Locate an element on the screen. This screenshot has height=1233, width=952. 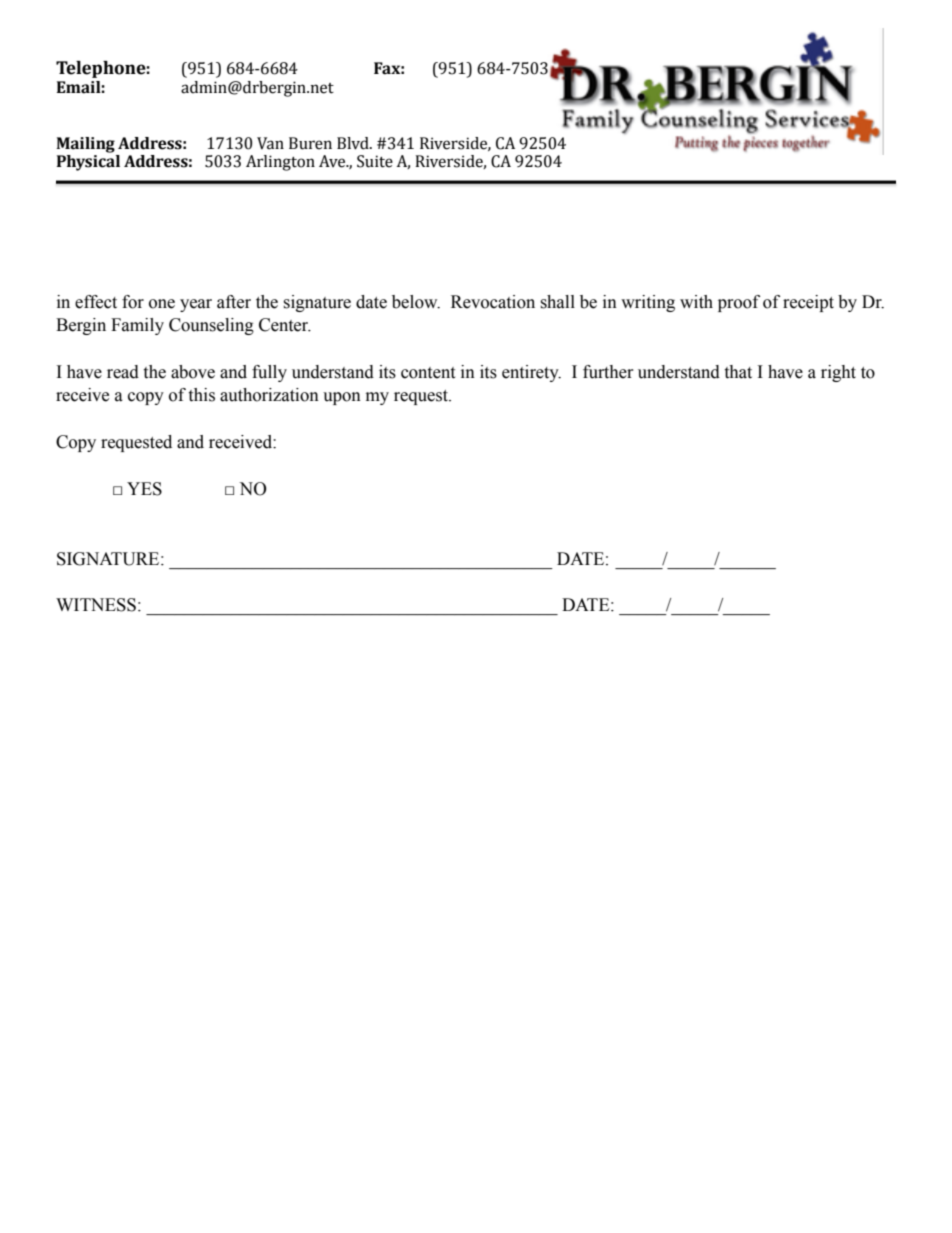
YES is located at coordinates (144, 489).
